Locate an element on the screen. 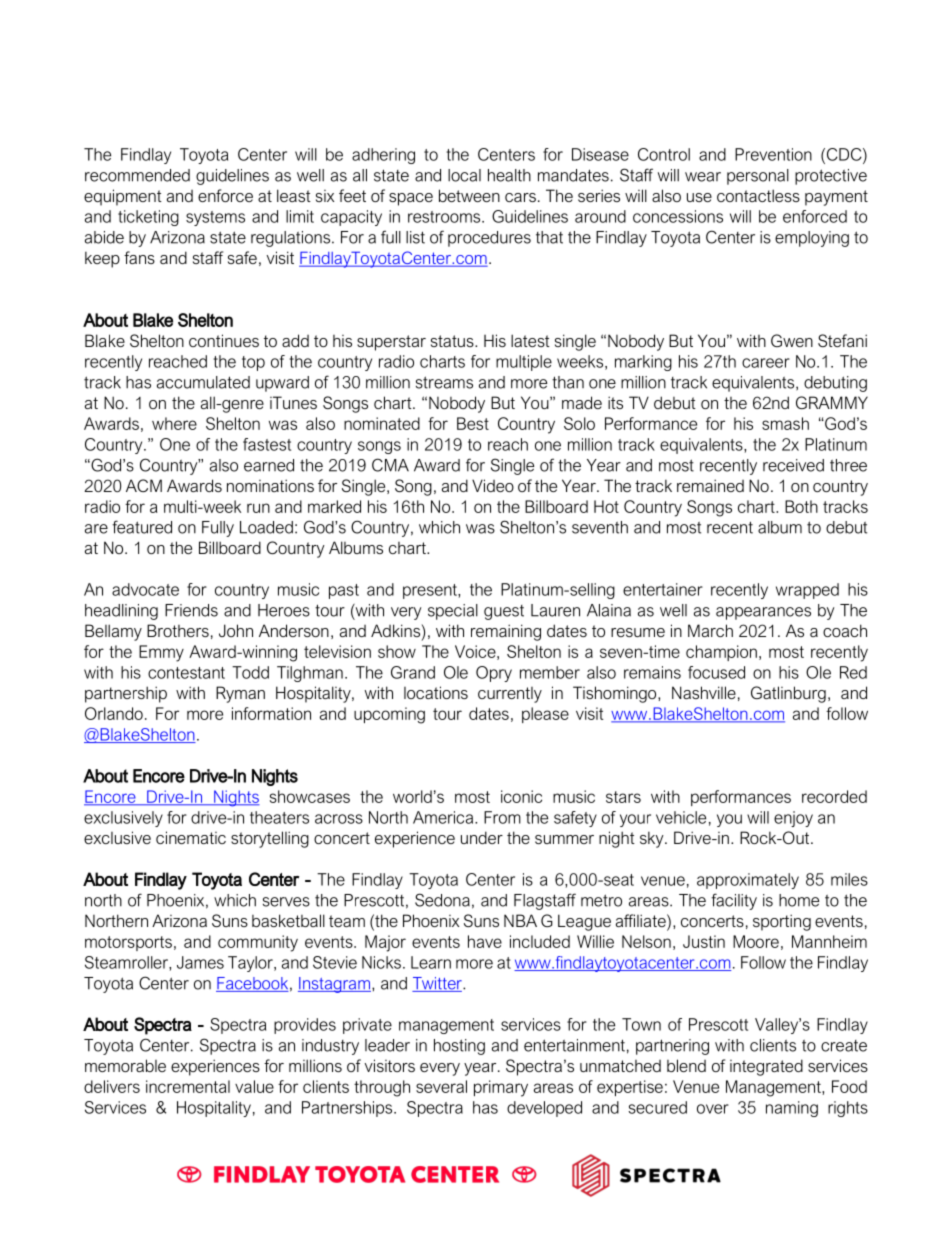  integrated is located at coordinates (766, 1067).
